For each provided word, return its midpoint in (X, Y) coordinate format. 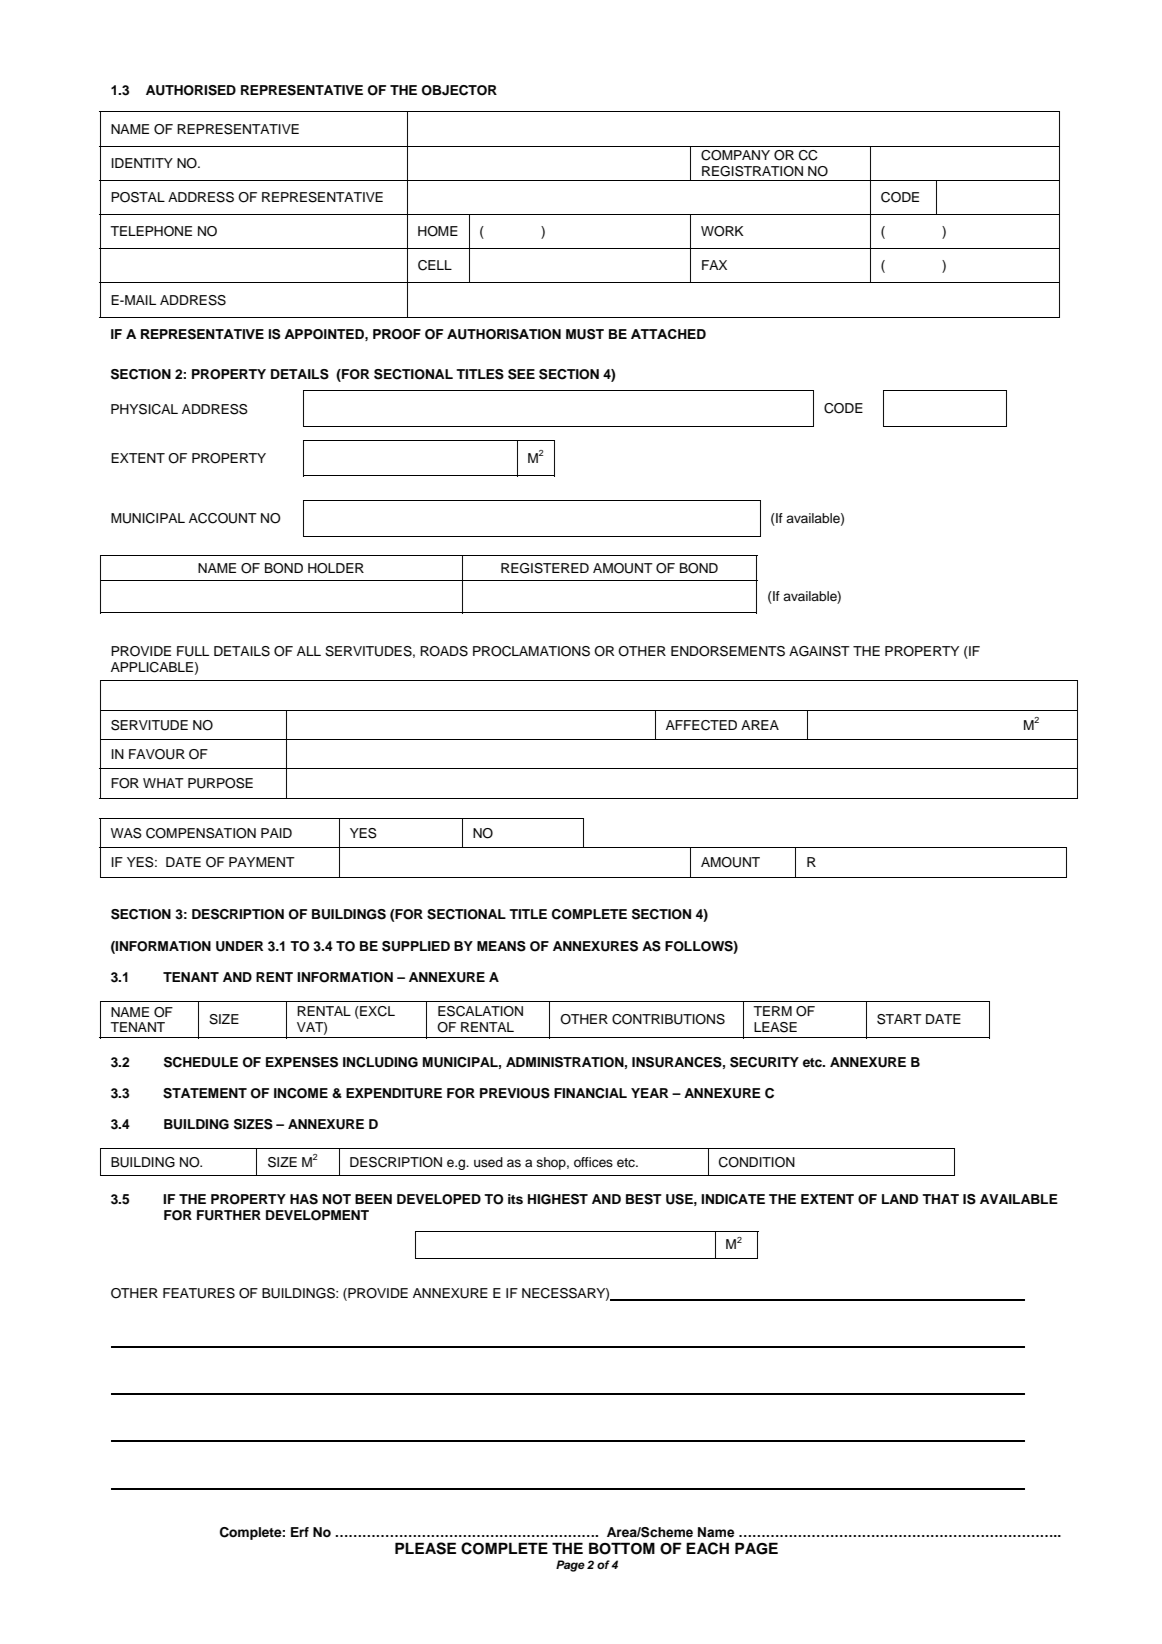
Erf (300, 1532)
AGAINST (819, 651)
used (488, 1162)
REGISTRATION (752, 171)
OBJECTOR (459, 90)
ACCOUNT (223, 518)
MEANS (501, 946)
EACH (707, 1548)
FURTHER (229, 1215)
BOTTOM (622, 1548)
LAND (900, 1199)
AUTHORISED (191, 90)
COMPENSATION (201, 833)
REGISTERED (545, 568)
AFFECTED (701, 725)
